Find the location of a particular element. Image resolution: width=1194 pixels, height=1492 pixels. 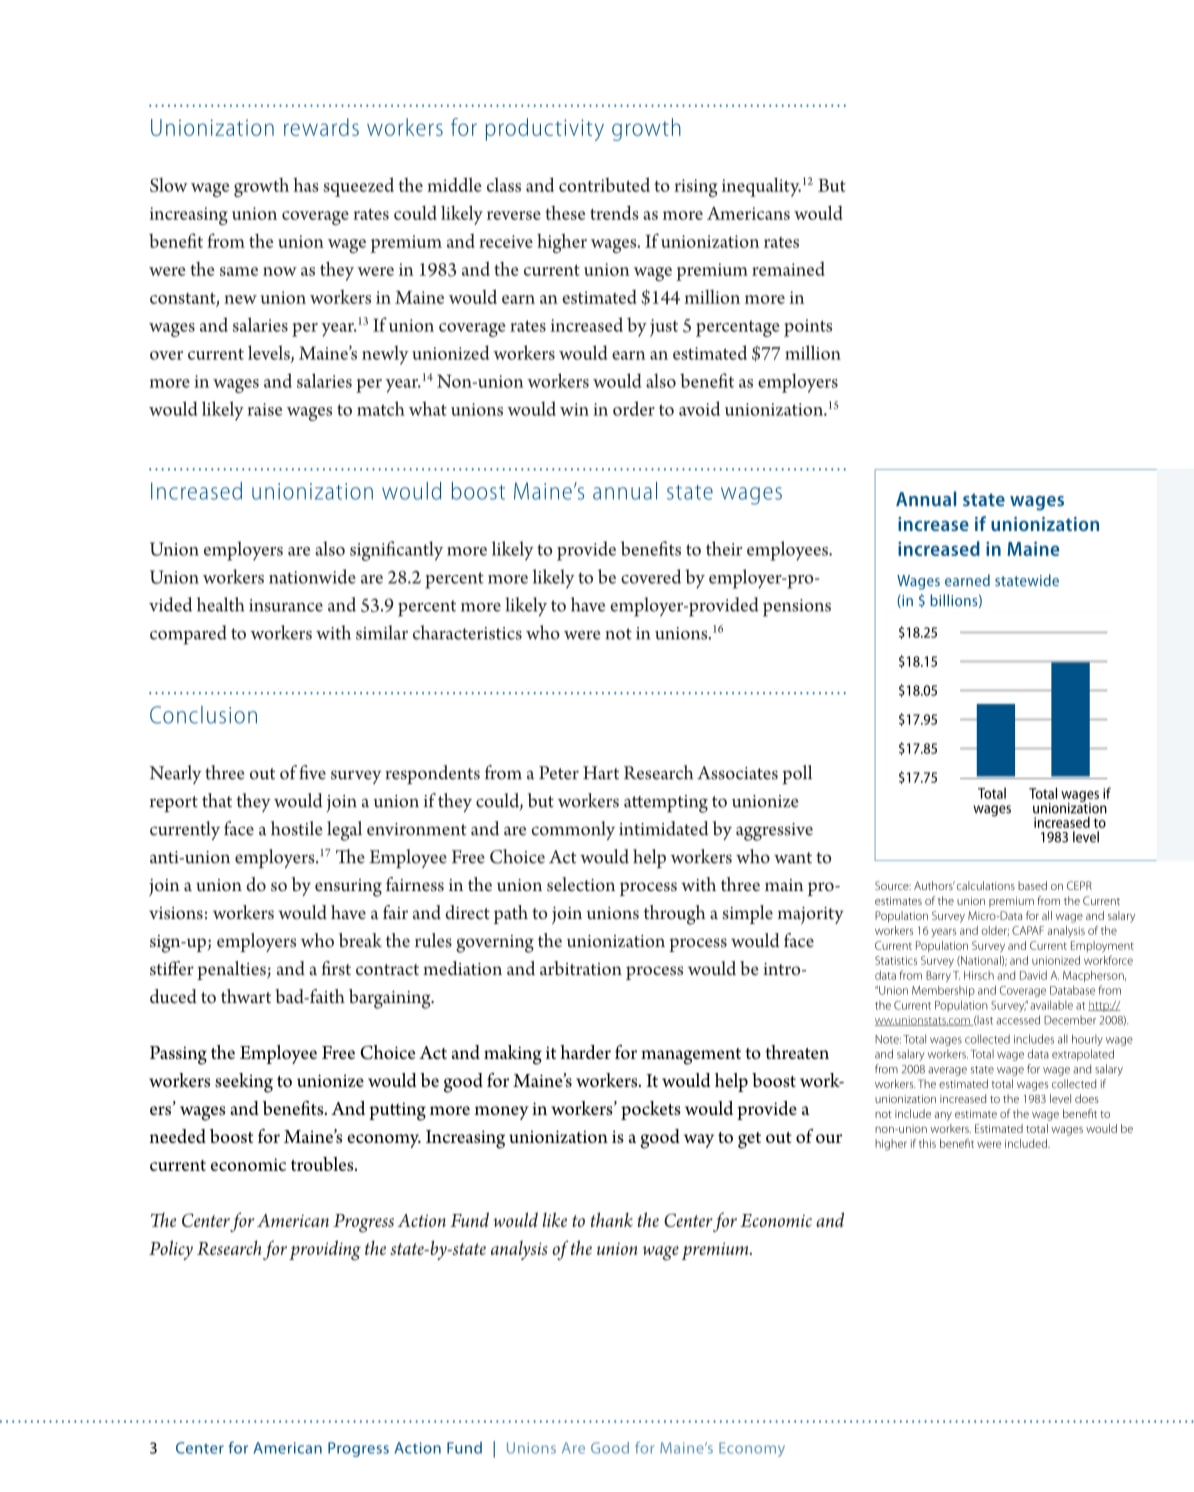

rising is located at coordinates (696, 188).
